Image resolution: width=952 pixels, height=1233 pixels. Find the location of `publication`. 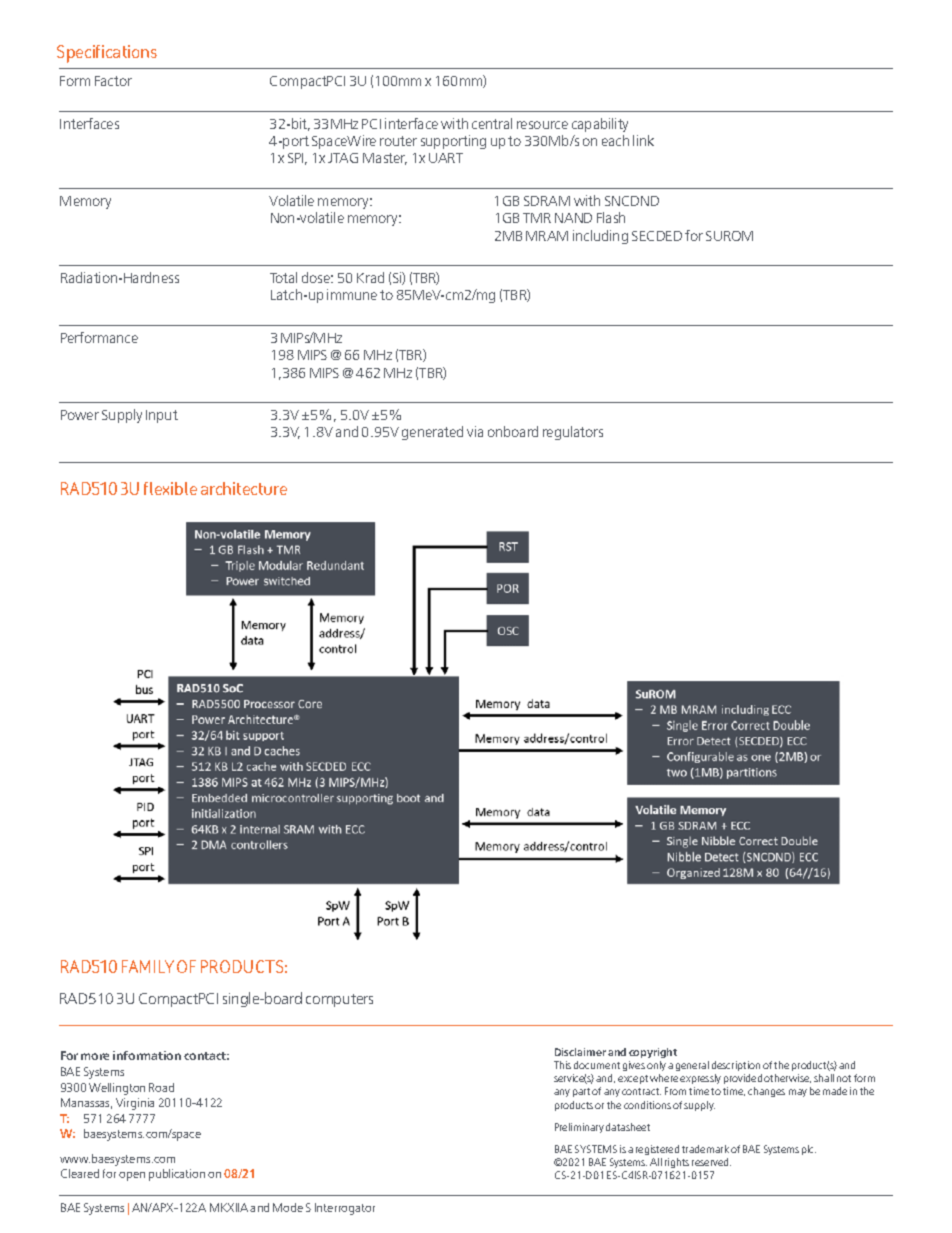

publication is located at coordinates (177, 1175).
